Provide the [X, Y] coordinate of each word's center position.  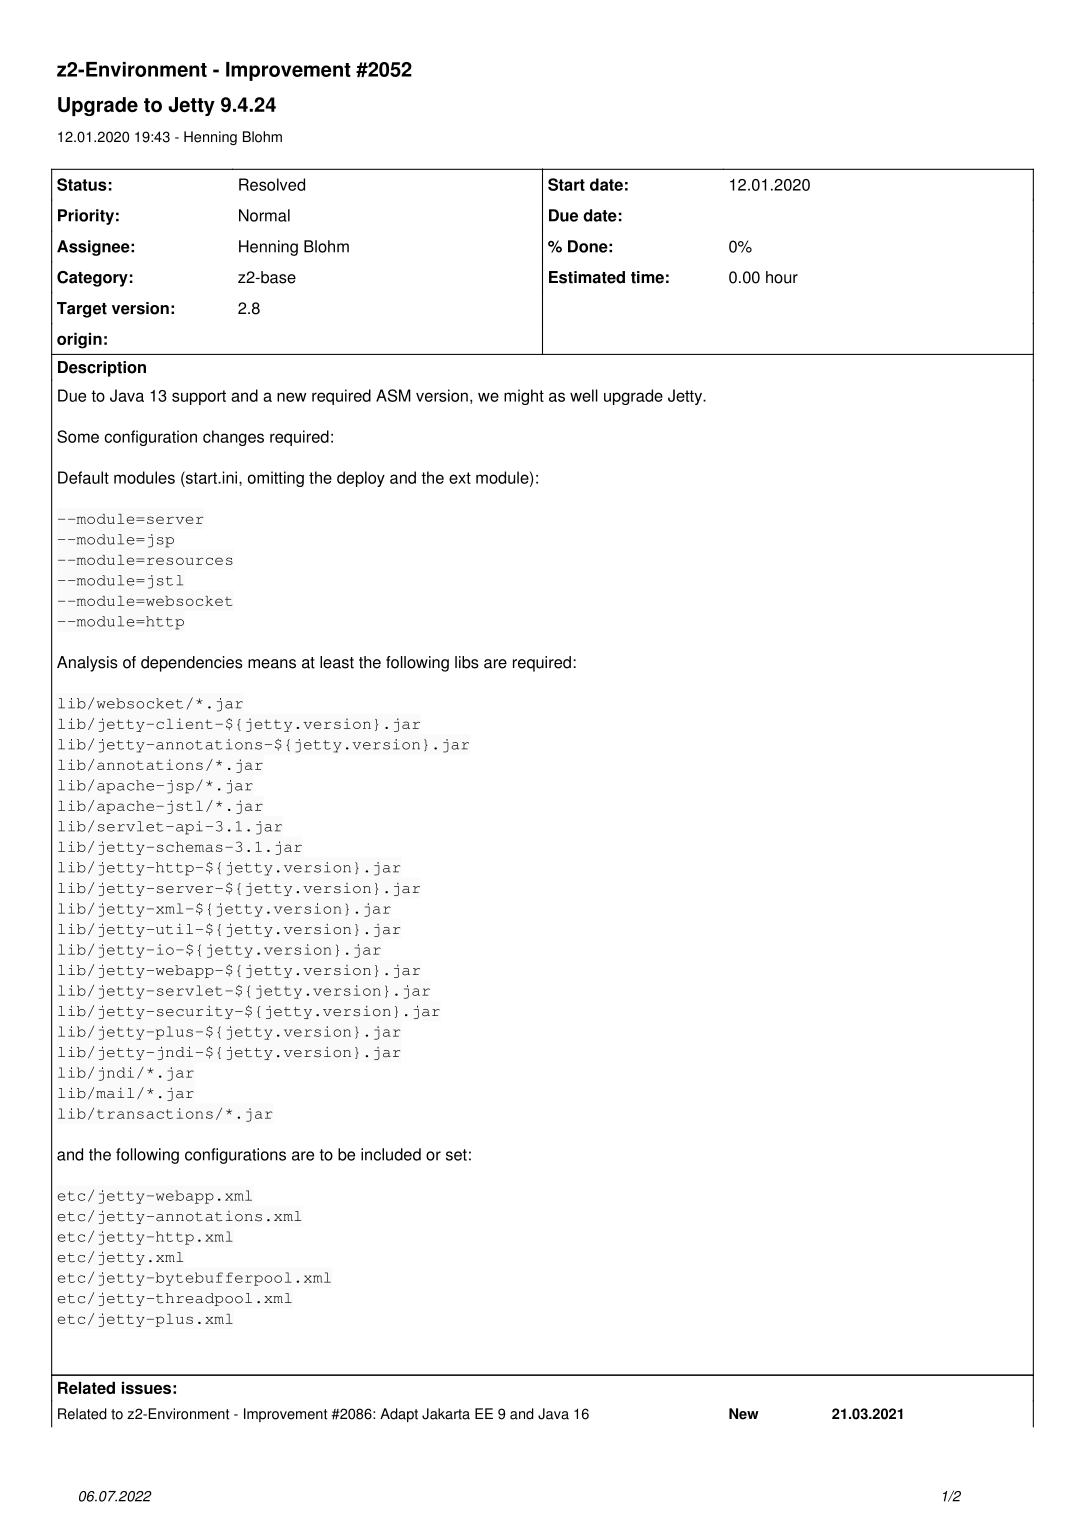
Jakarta [446, 1414]
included [391, 1154]
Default [83, 477]
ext [460, 478]
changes [233, 438]
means [272, 664]
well [584, 395]
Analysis [87, 664]
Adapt [399, 1415]
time [647, 277]
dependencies [192, 664]
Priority [86, 217]
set [456, 1155]
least [337, 662]
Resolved [272, 184]
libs [467, 662]
